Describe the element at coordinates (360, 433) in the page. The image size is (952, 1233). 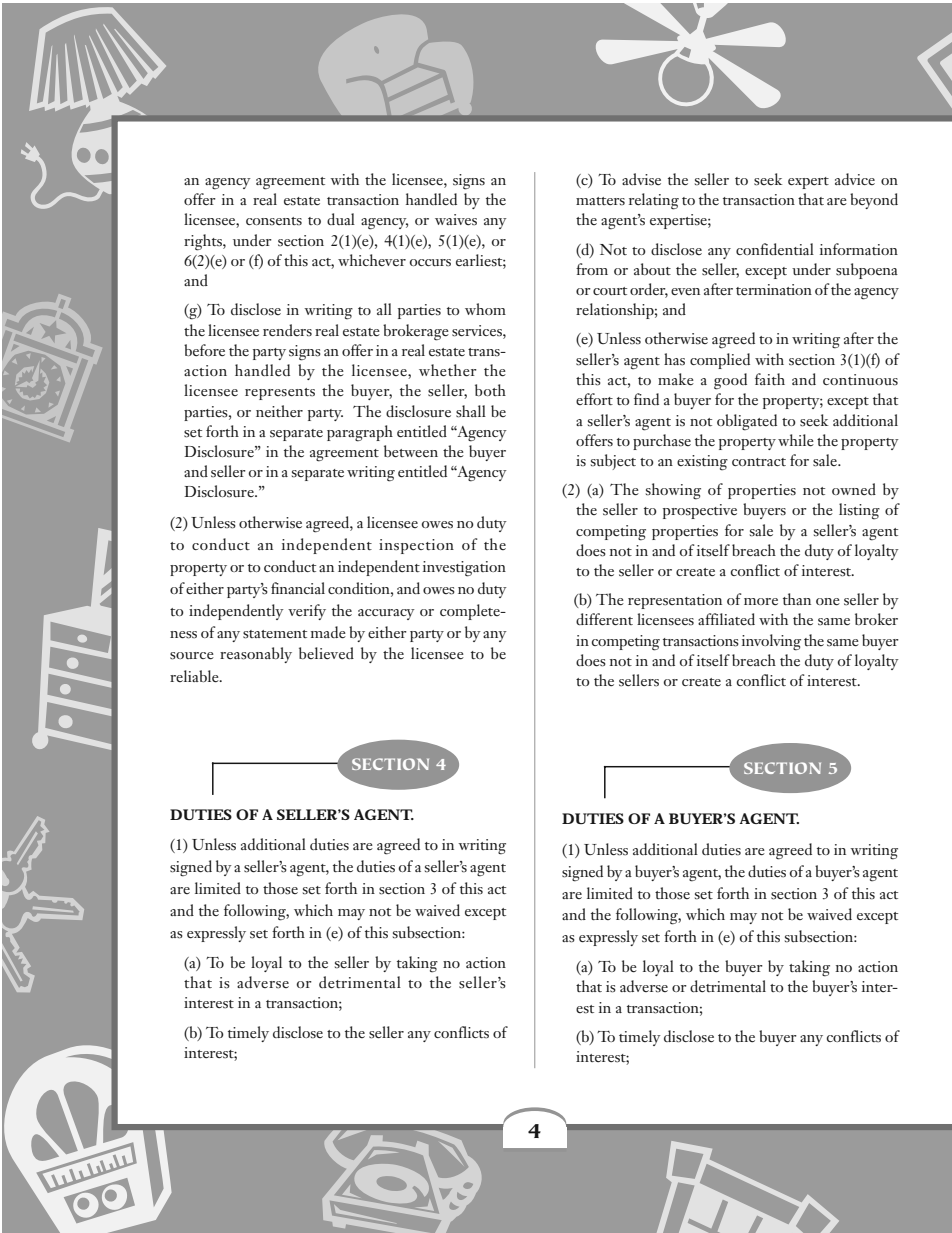
I see `paragraph` at that location.
